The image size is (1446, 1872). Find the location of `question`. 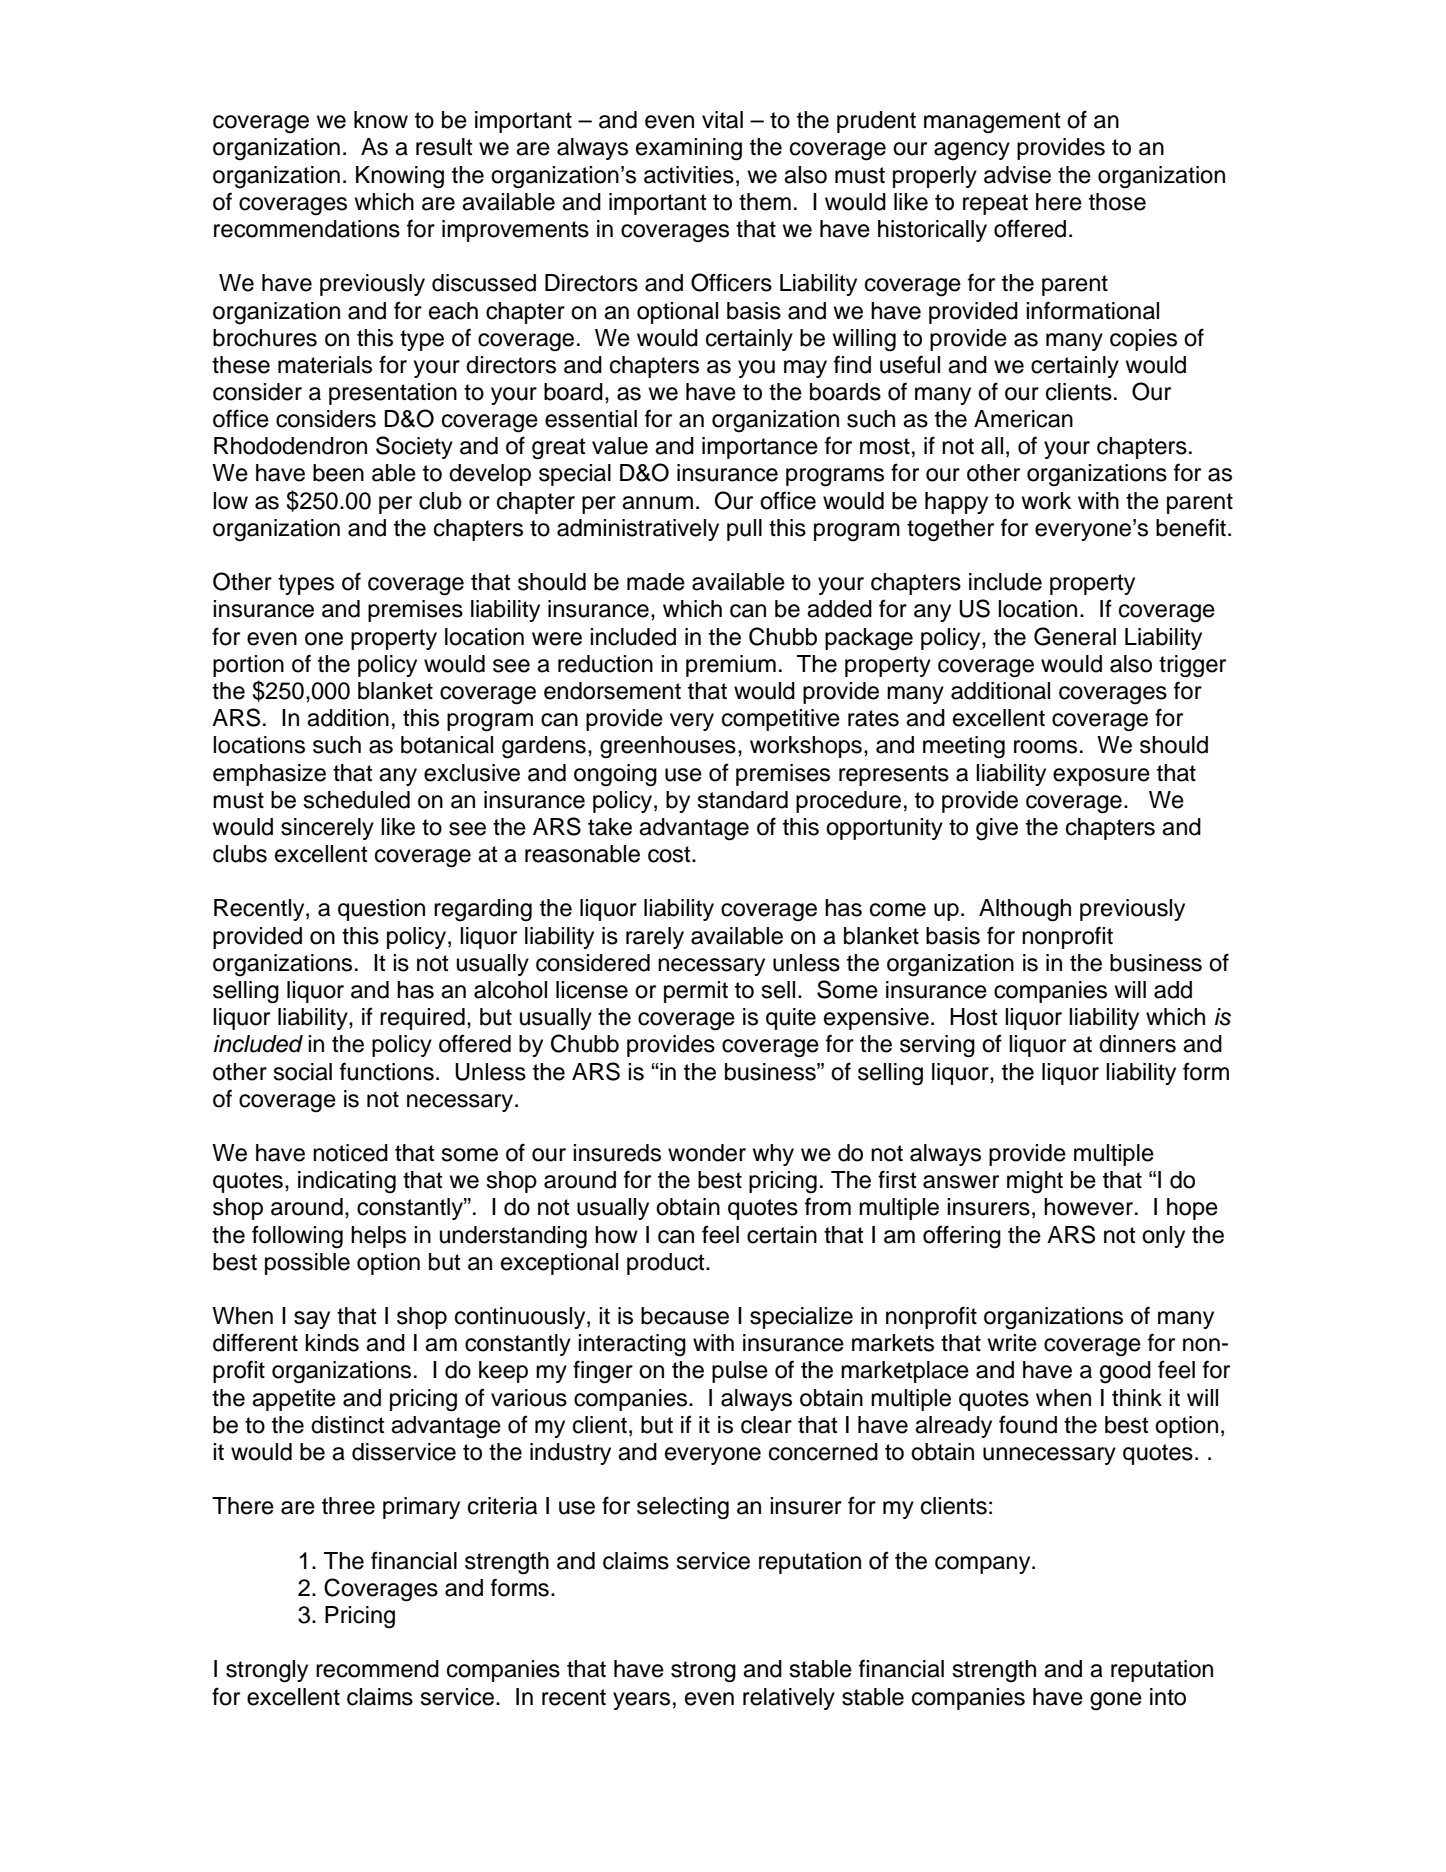

question is located at coordinates (381, 910).
